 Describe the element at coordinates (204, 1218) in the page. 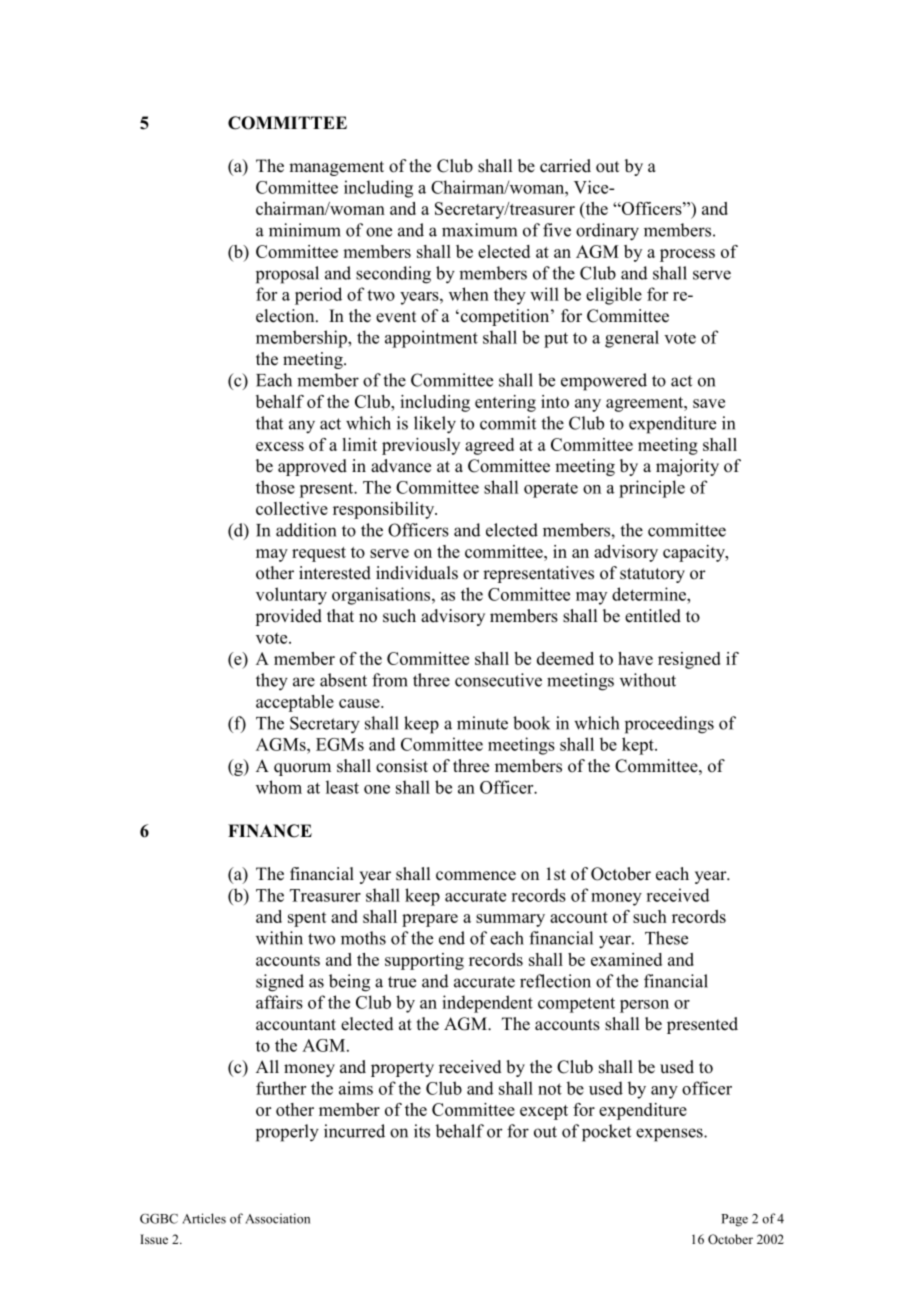

I see `Articles` at that location.
